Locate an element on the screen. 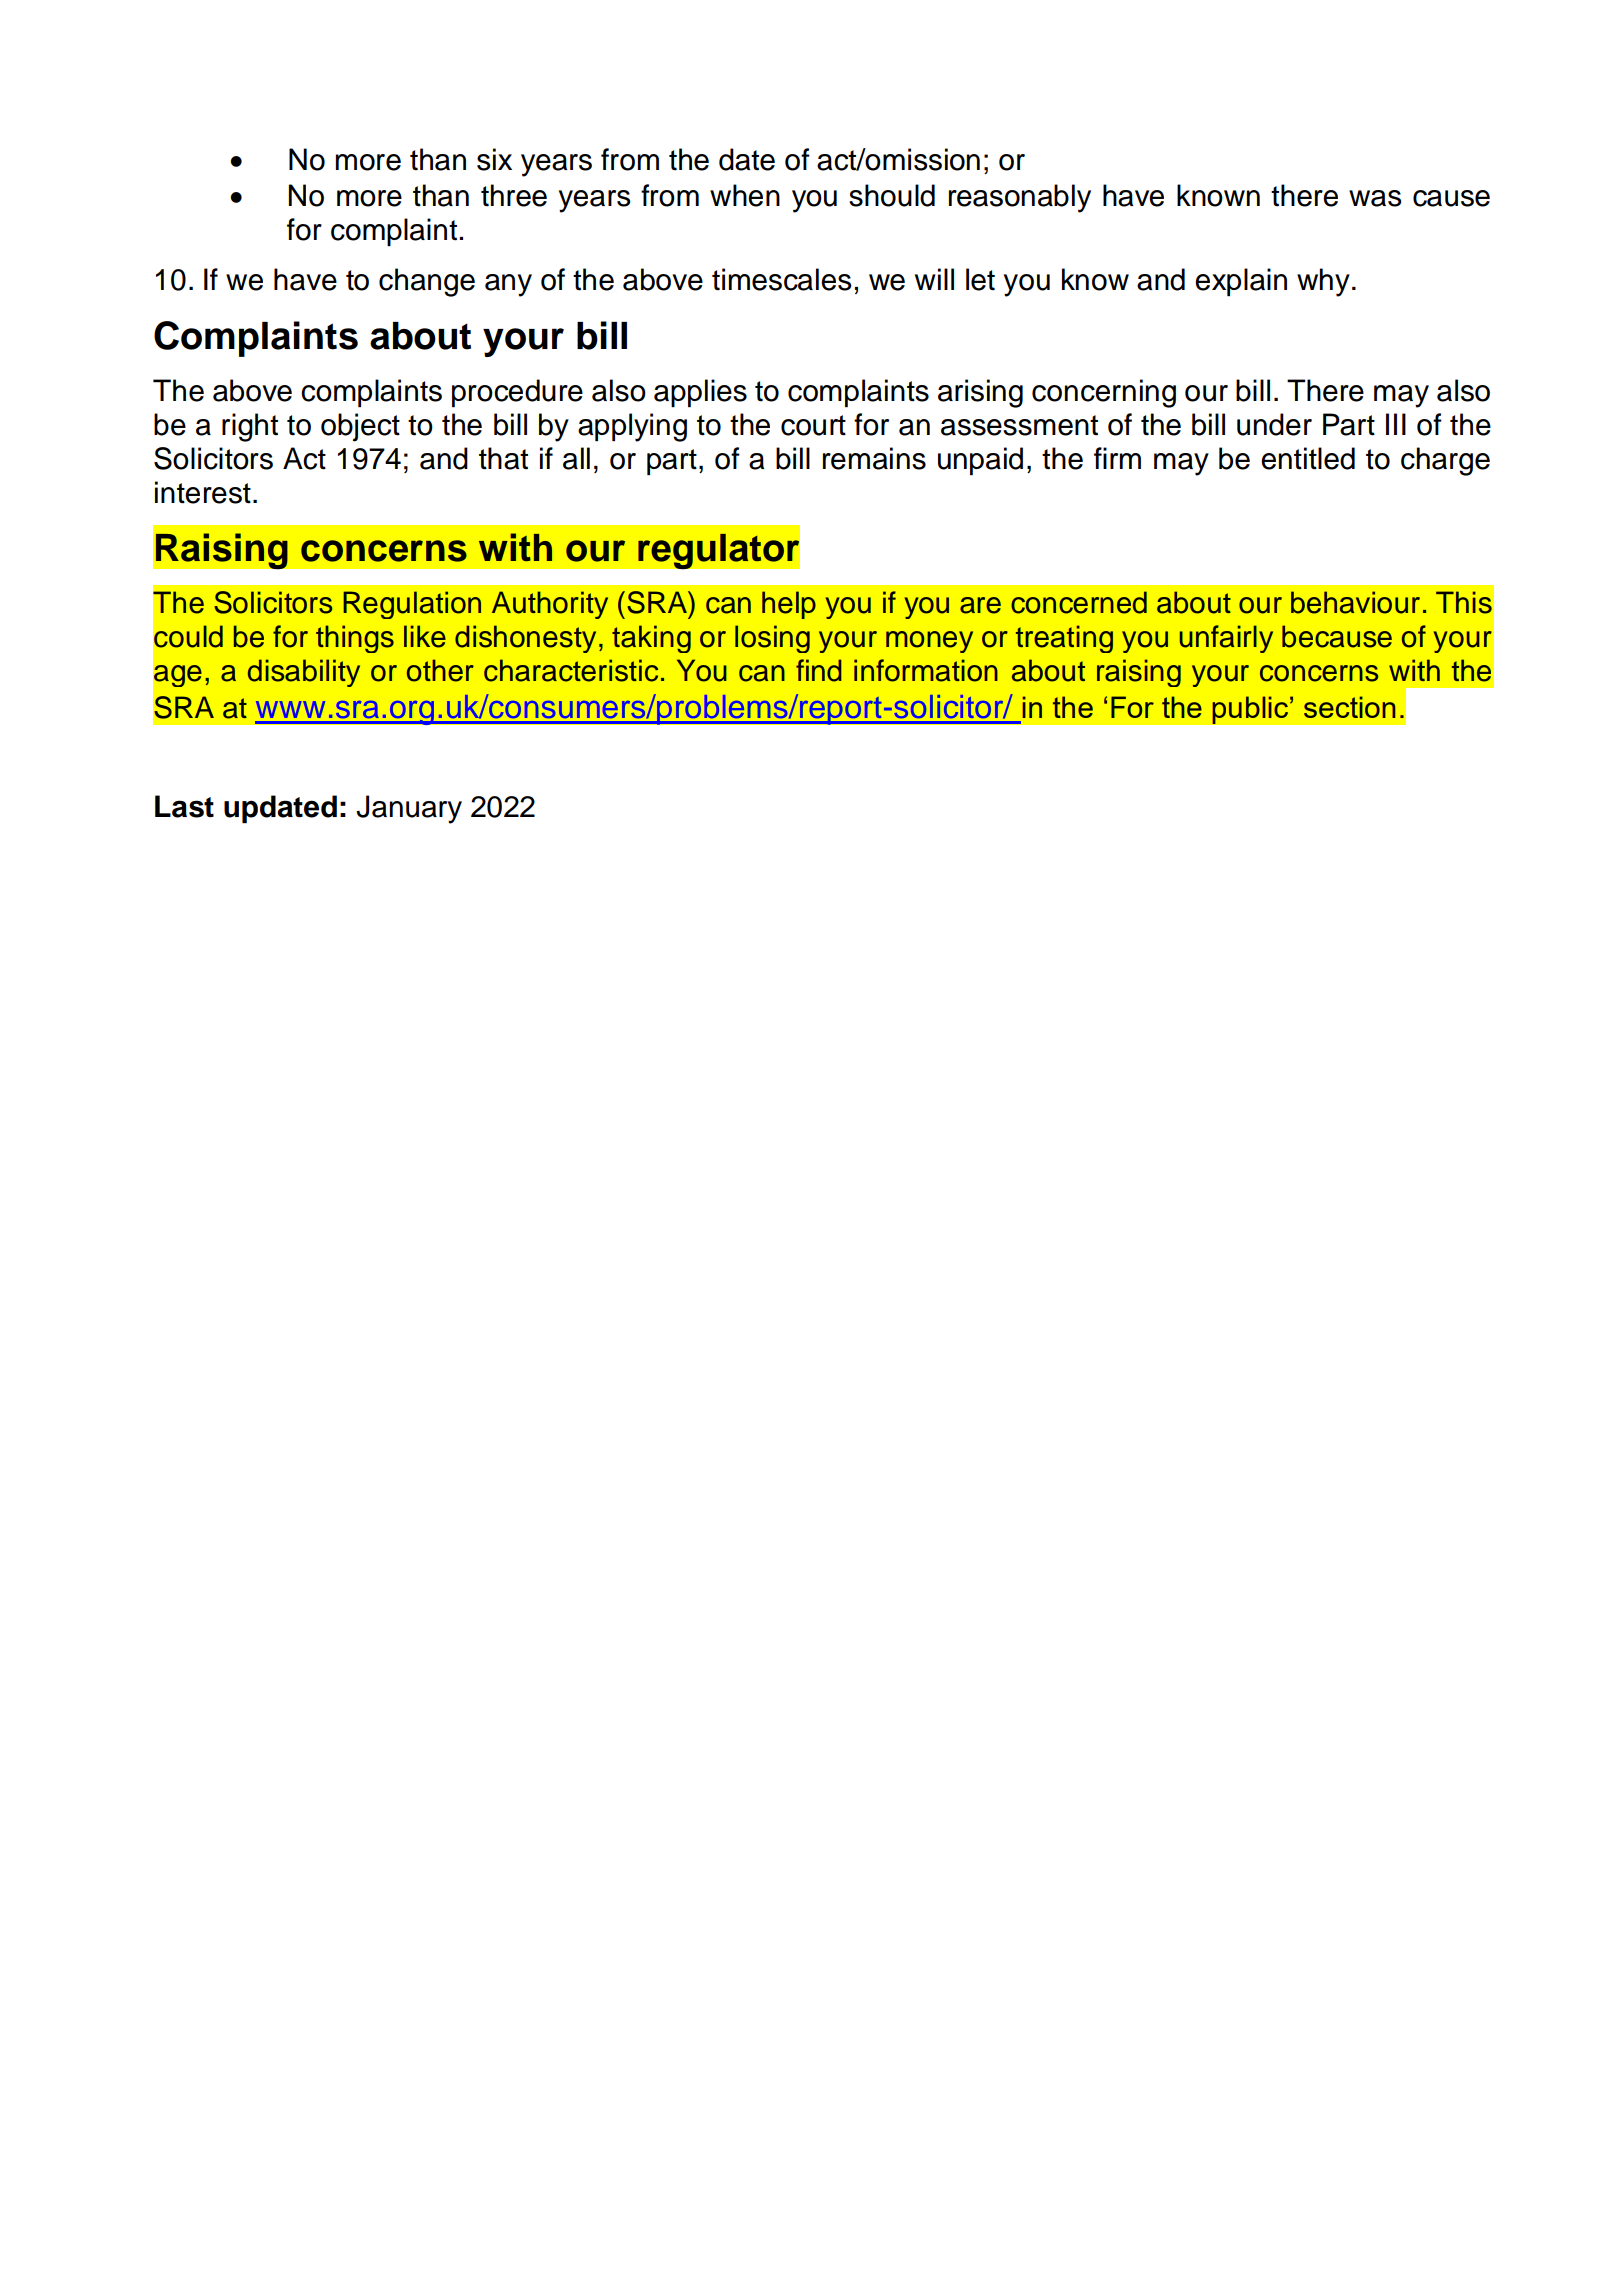 This screenshot has width=1607, height=2274. change is located at coordinates (427, 282).
